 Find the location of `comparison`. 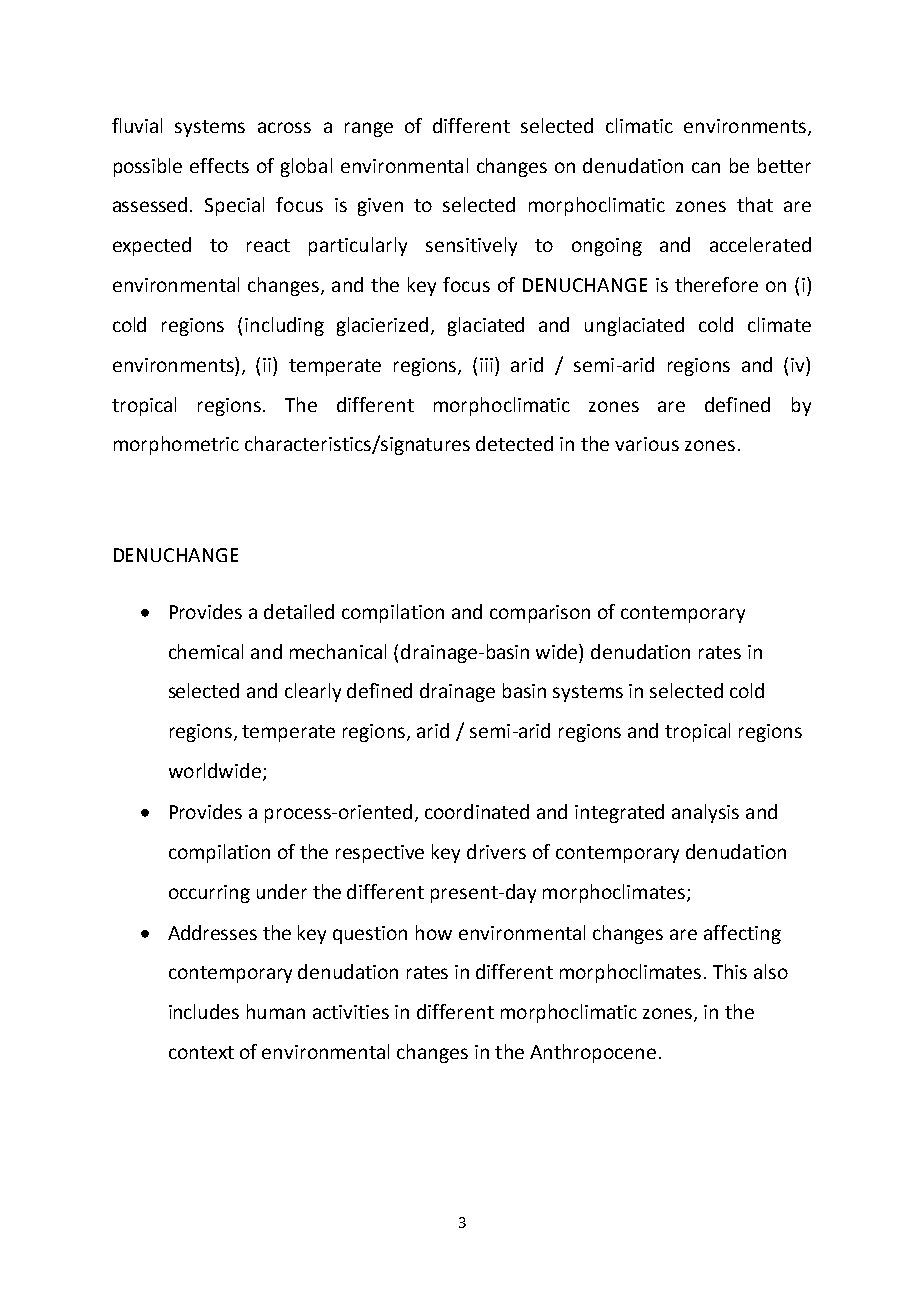

comparison is located at coordinates (540, 614).
